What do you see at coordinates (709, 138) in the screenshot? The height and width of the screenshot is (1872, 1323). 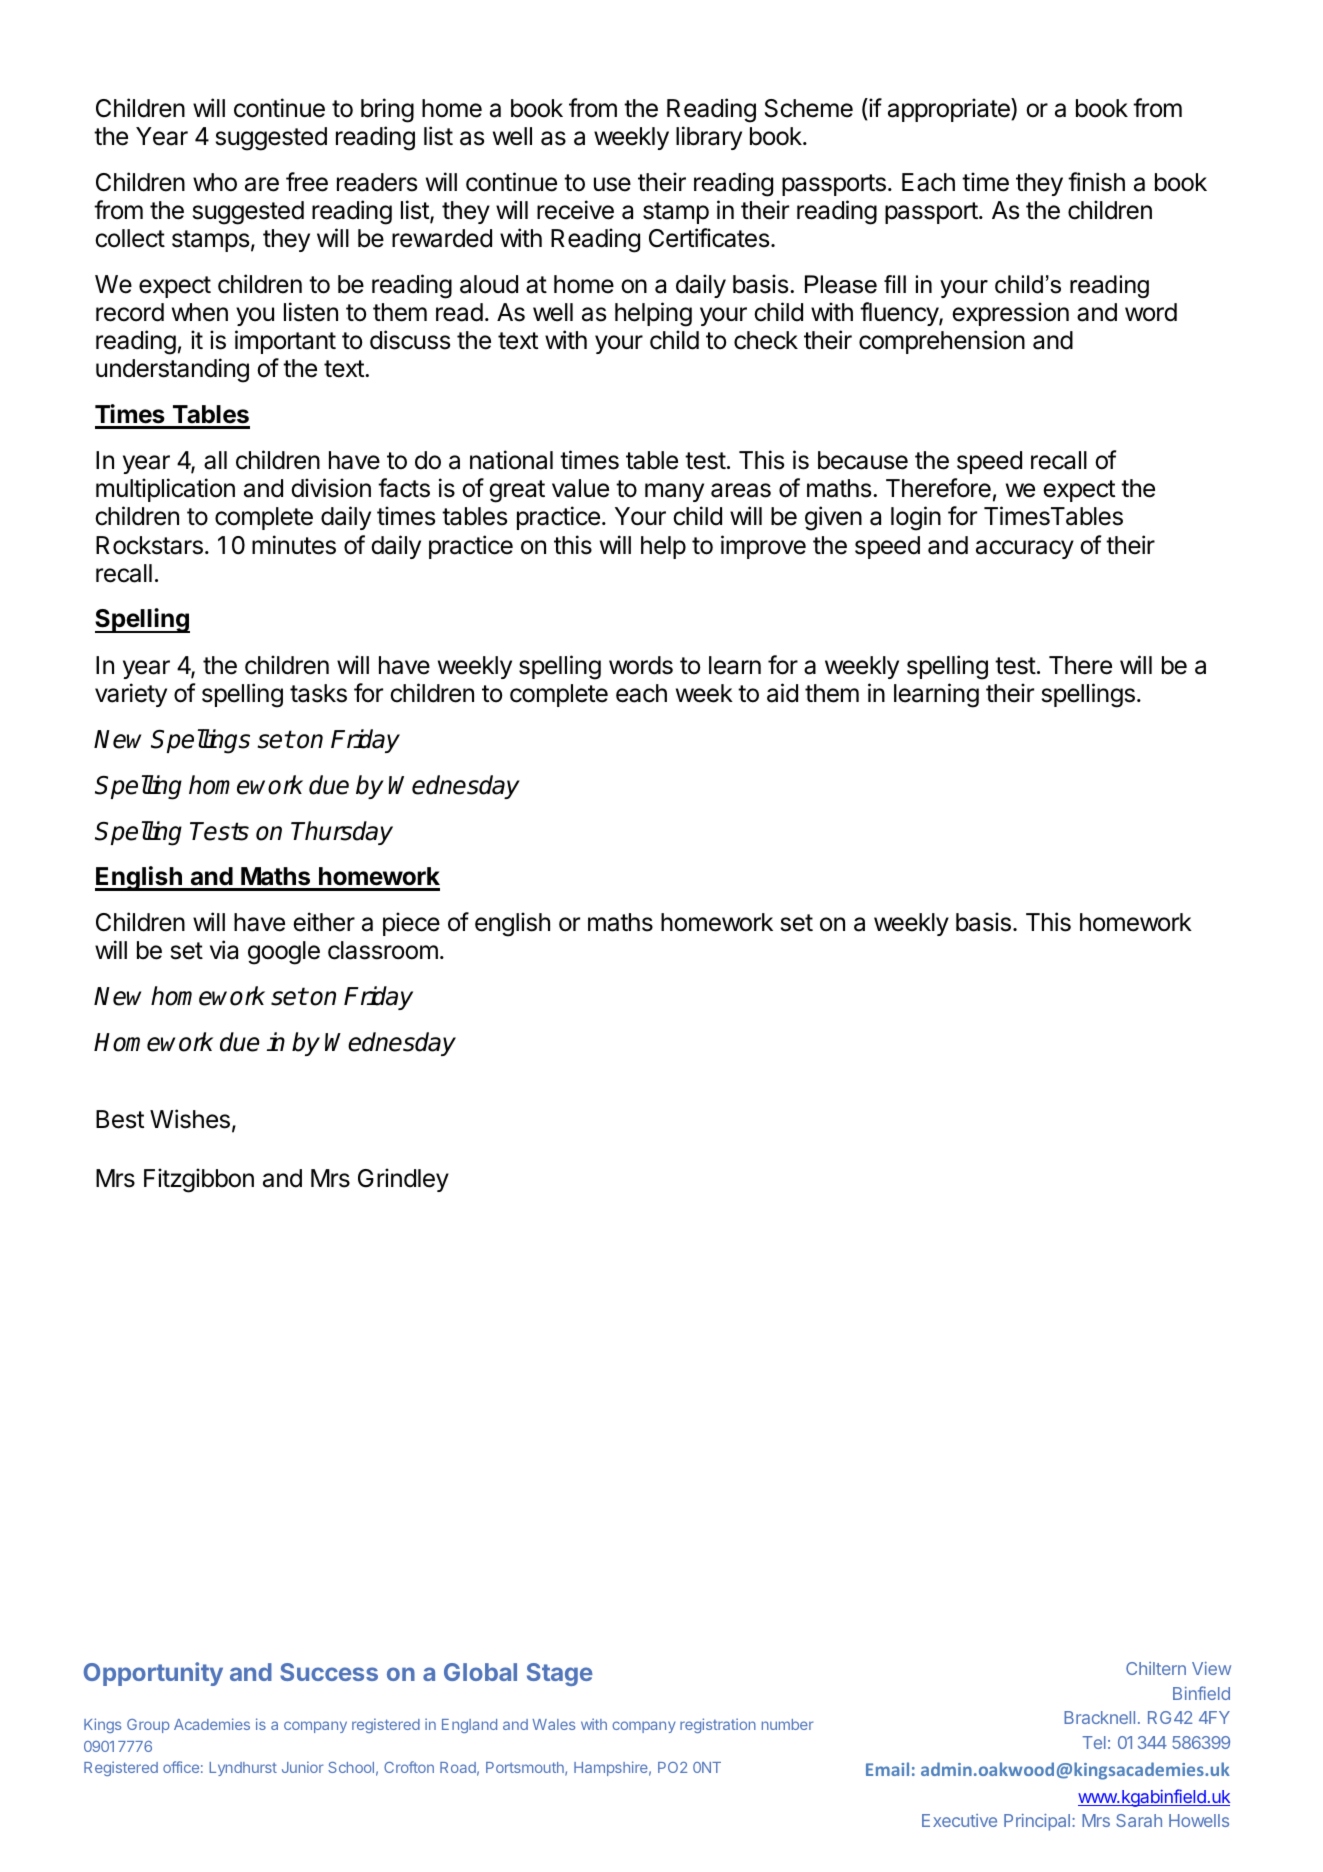 I see `library` at bounding box center [709, 138].
